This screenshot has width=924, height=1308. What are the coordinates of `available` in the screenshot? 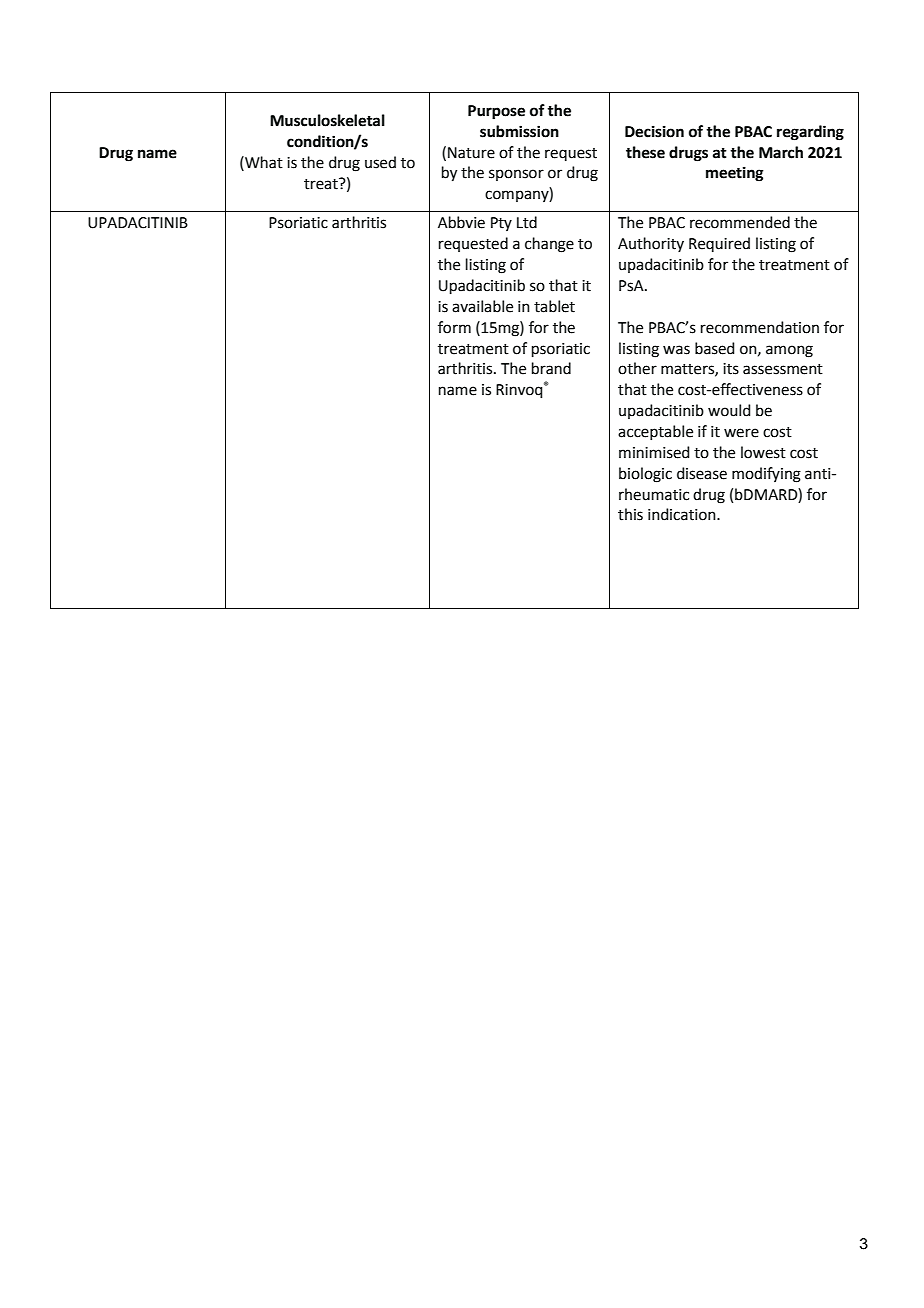 It's located at (482, 306).
